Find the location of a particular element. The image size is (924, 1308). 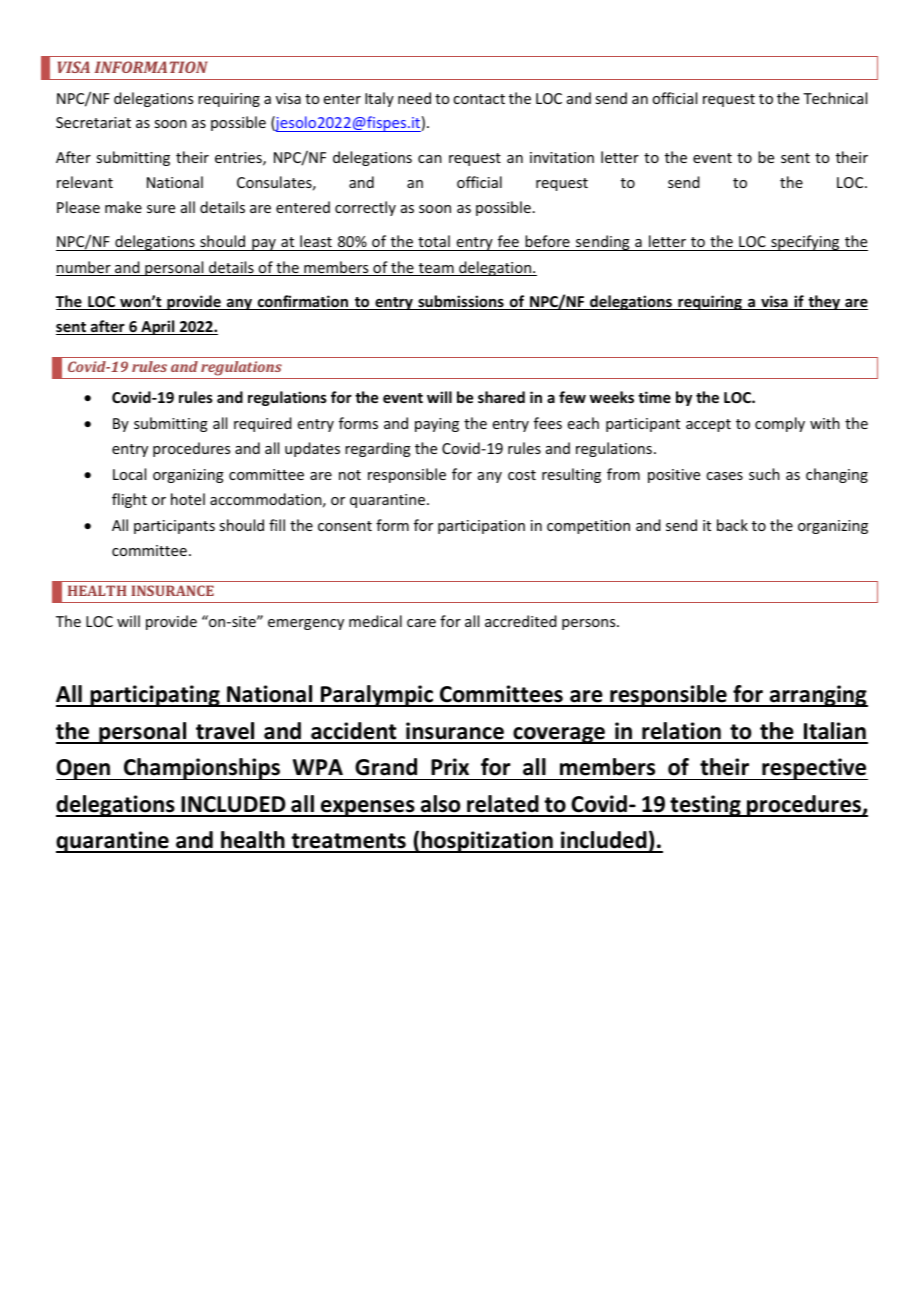

shared is located at coordinates (501, 397).
